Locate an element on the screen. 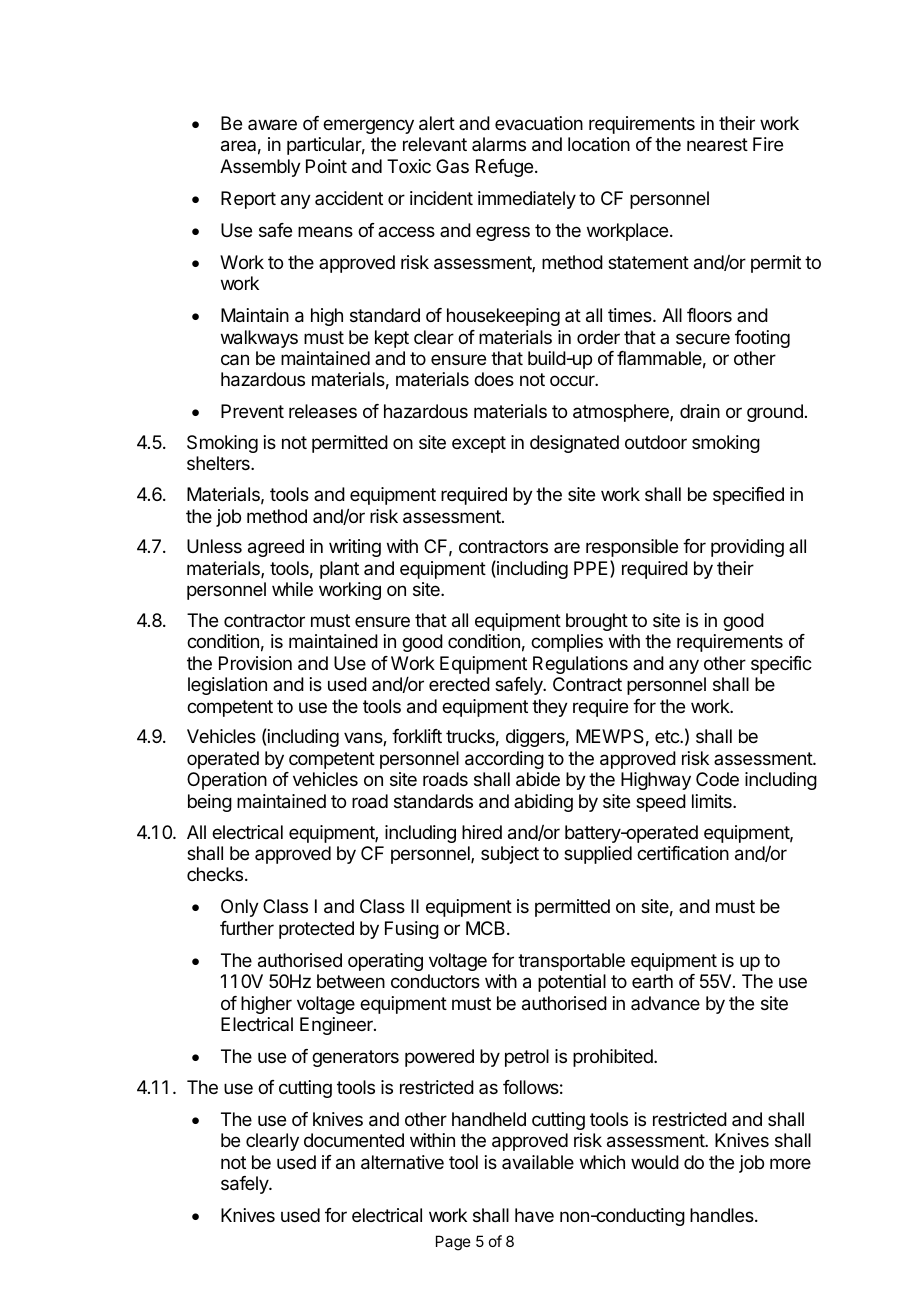 The image size is (924, 1307). petrol is located at coordinates (527, 1058).
